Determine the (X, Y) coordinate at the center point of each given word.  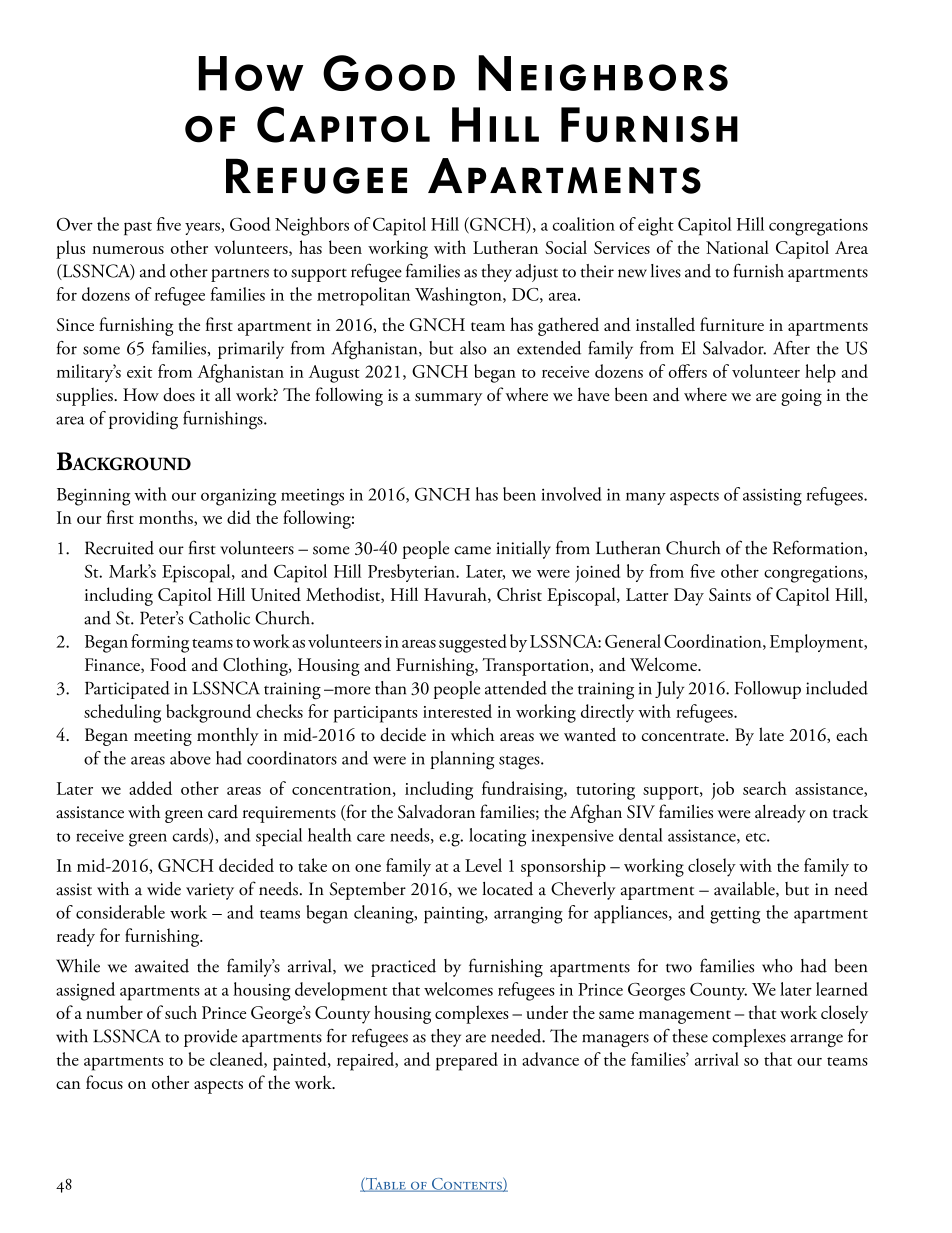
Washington (459, 296)
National (737, 247)
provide (210, 1038)
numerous (128, 250)
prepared (467, 1061)
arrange (816, 1040)
